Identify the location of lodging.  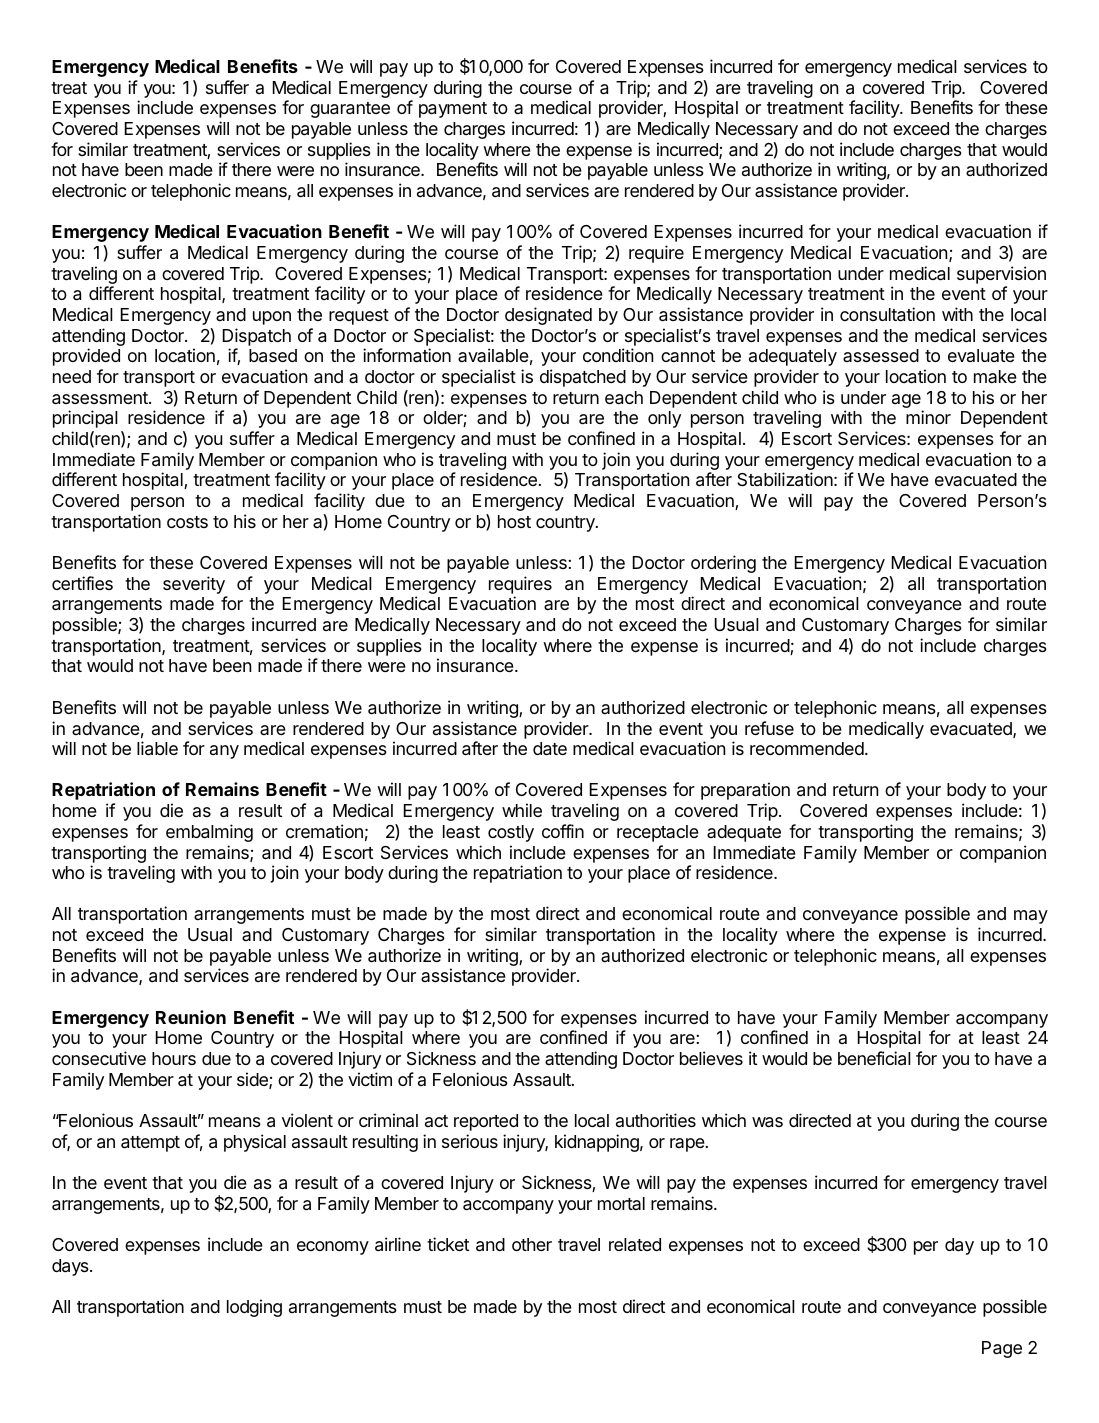
(254, 1308).
